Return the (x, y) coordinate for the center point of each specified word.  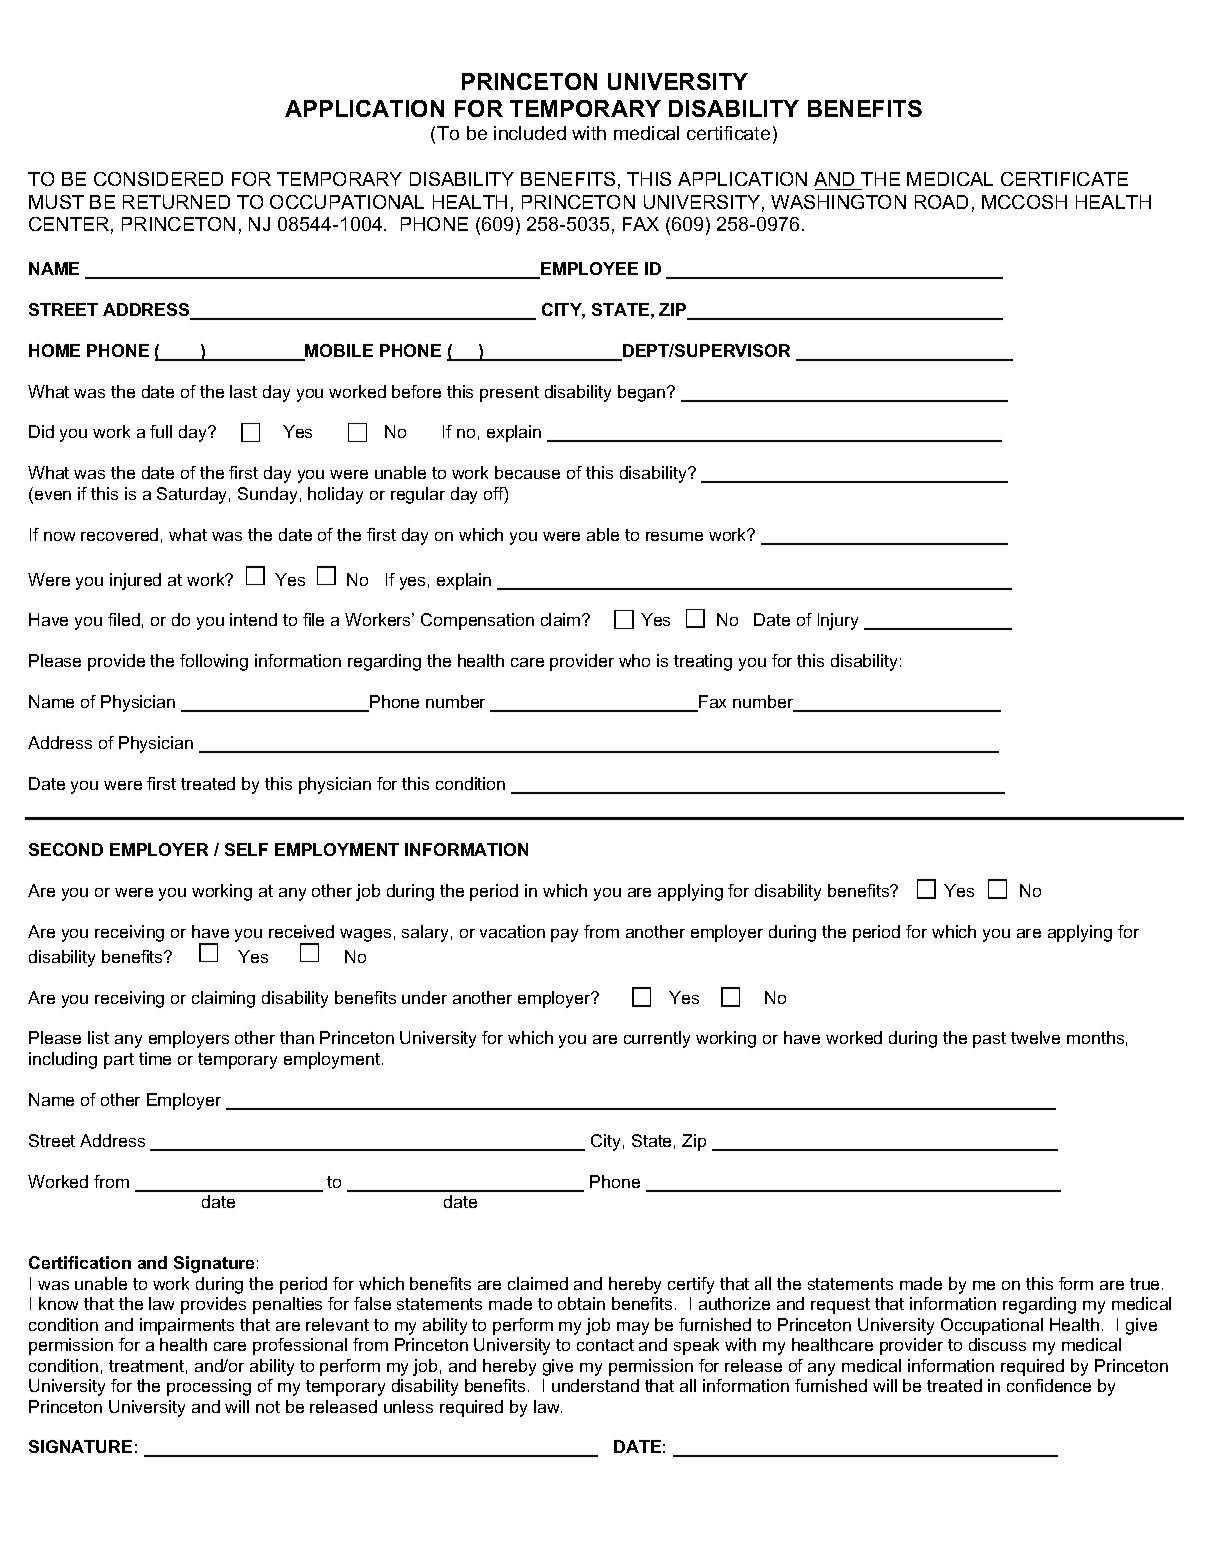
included (530, 133)
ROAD (941, 202)
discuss (997, 1344)
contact (605, 1345)
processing (209, 1387)
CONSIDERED (158, 179)
